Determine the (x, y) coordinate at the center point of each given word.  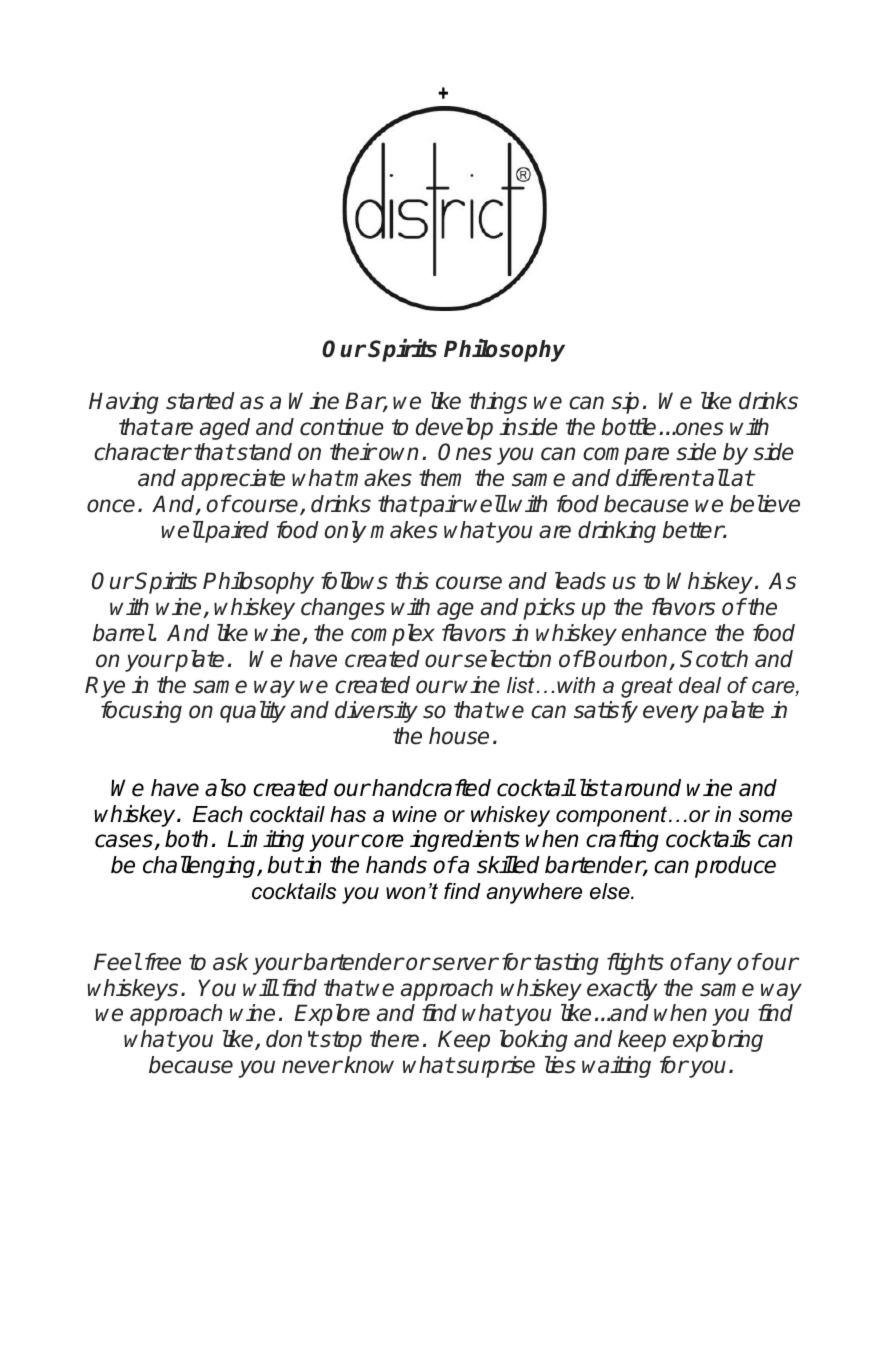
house (459, 736)
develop (454, 429)
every (671, 714)
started (200, 401)
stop (340, 1041)
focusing (141, 712)
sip (625, 403)
